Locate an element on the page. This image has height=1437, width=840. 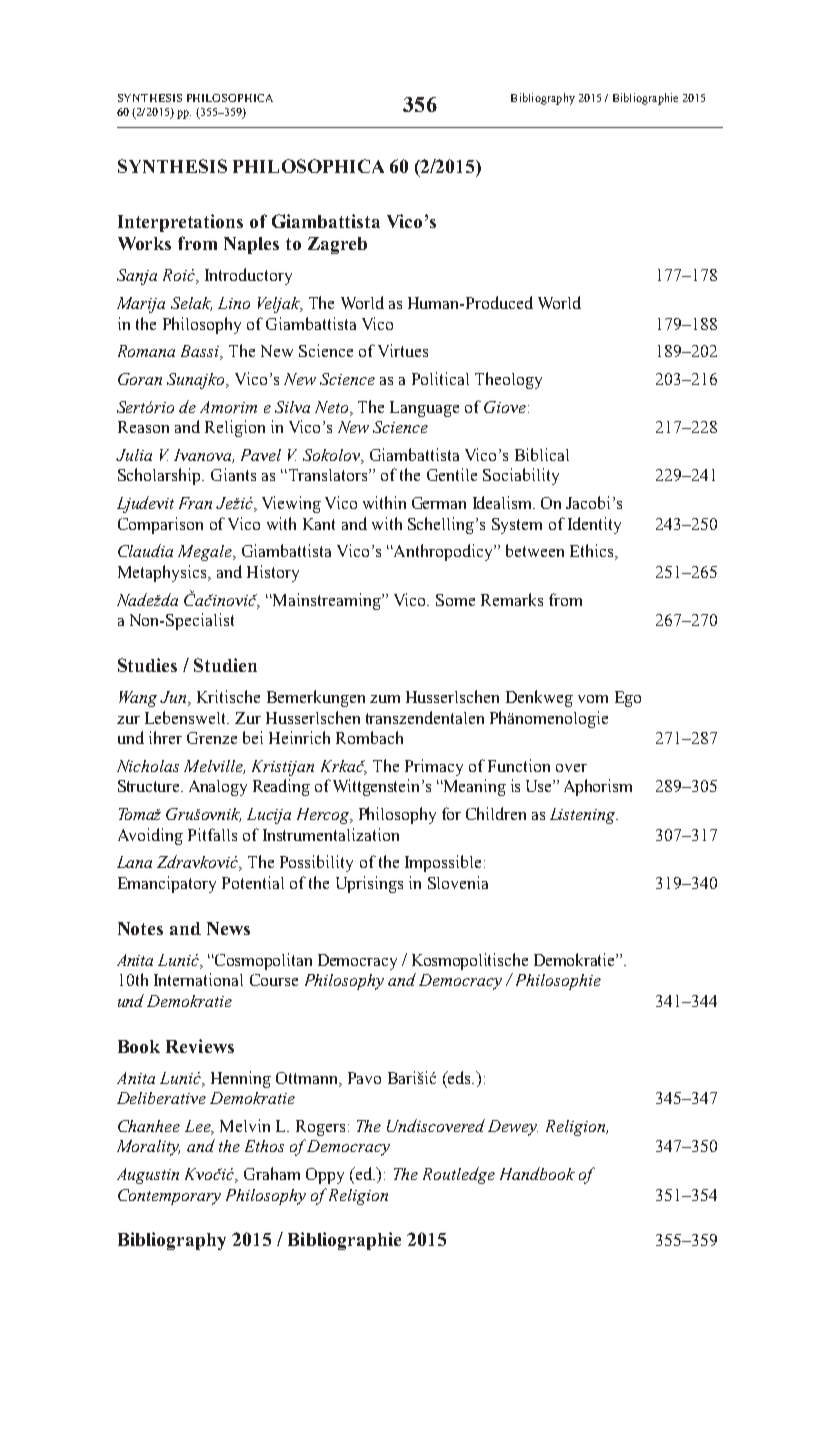
vom is located at coordinates (593, 699).
